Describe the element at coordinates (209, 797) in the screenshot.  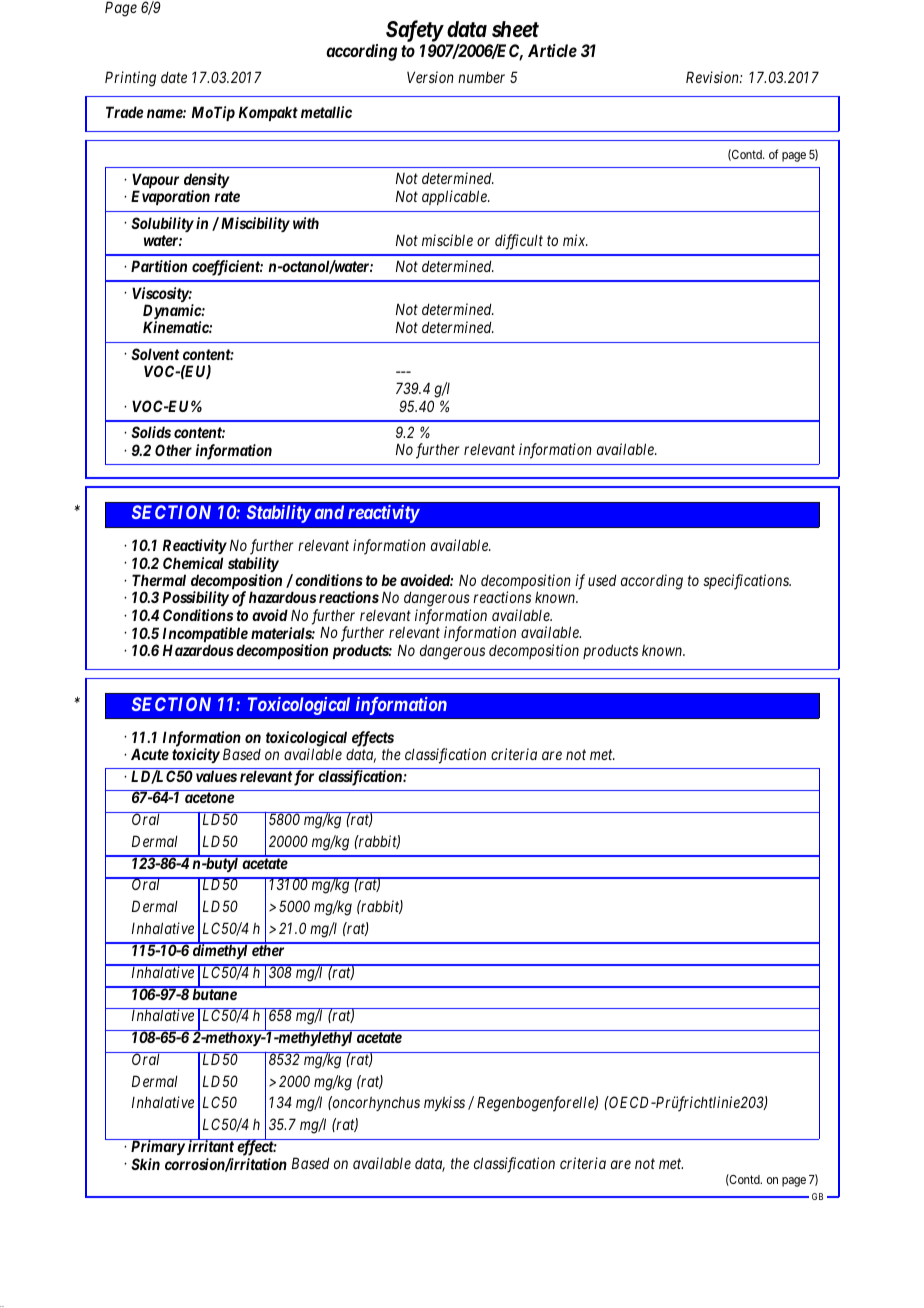
I see `acetone` at that location.
